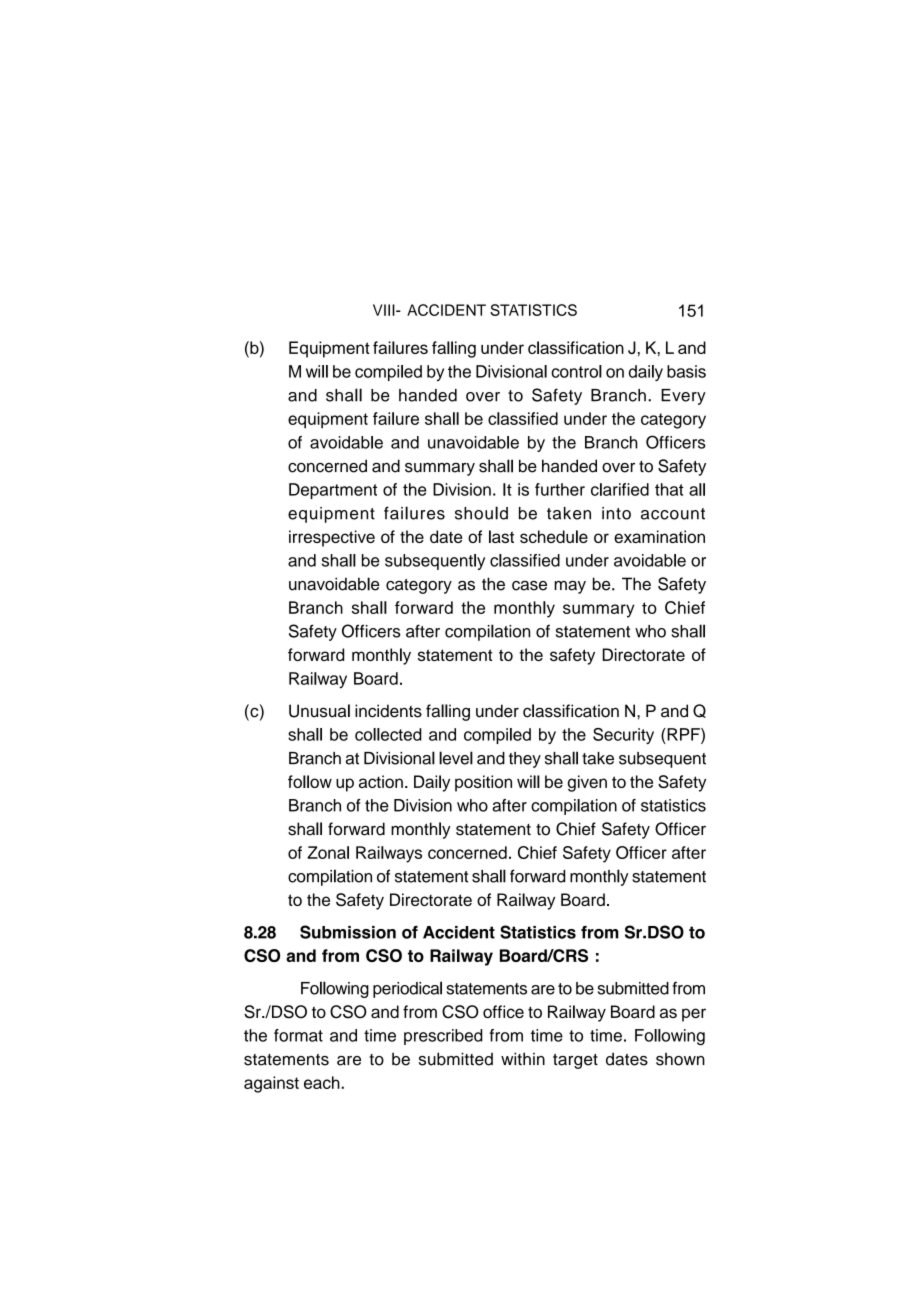 Image resolution: width=924 pixels, height=1308 pixels. I want to click on examination, so click(659, 536).
